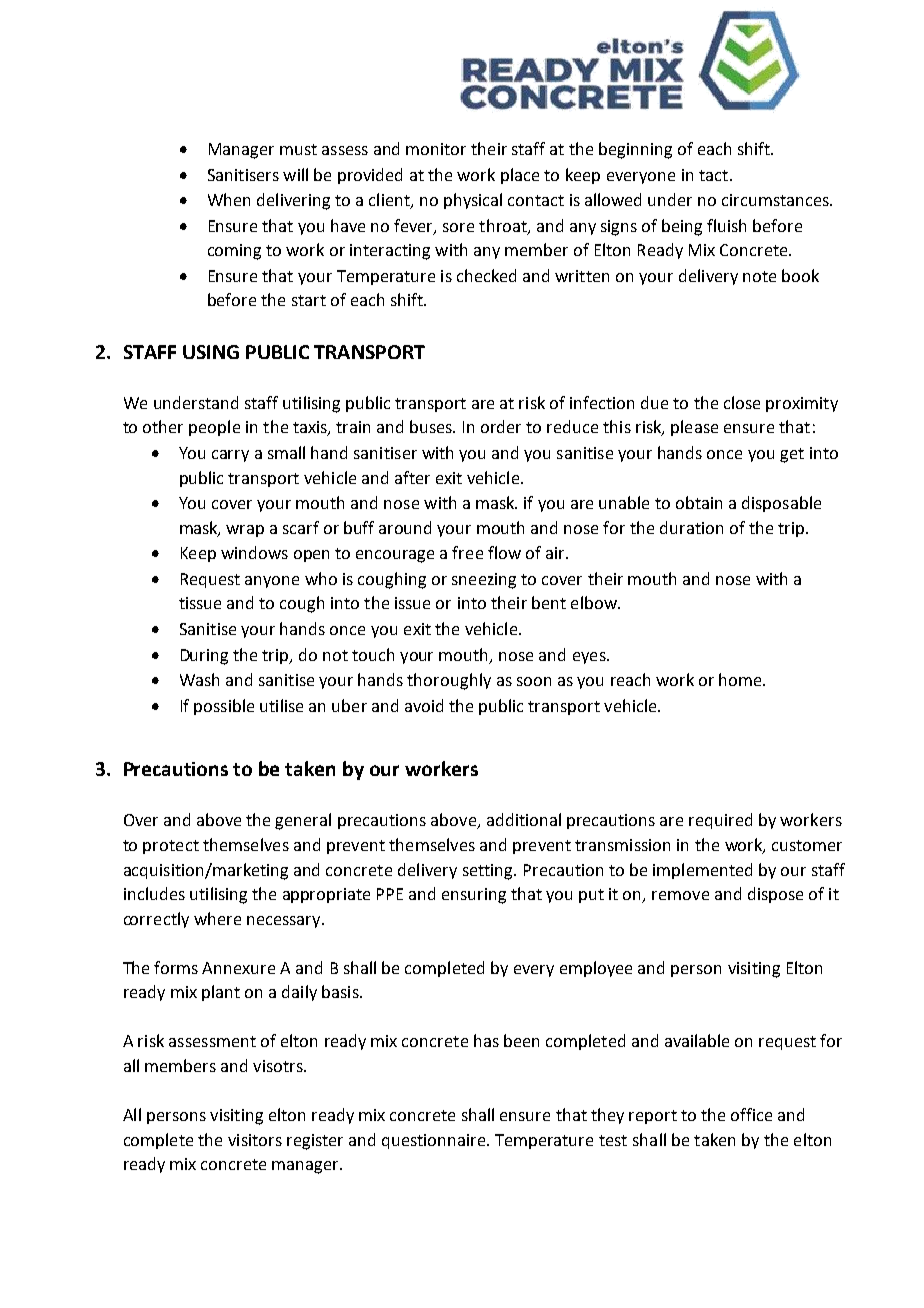 This image has height=1308, width=924. I want to click on questionnaire, so click(435, 1141).
